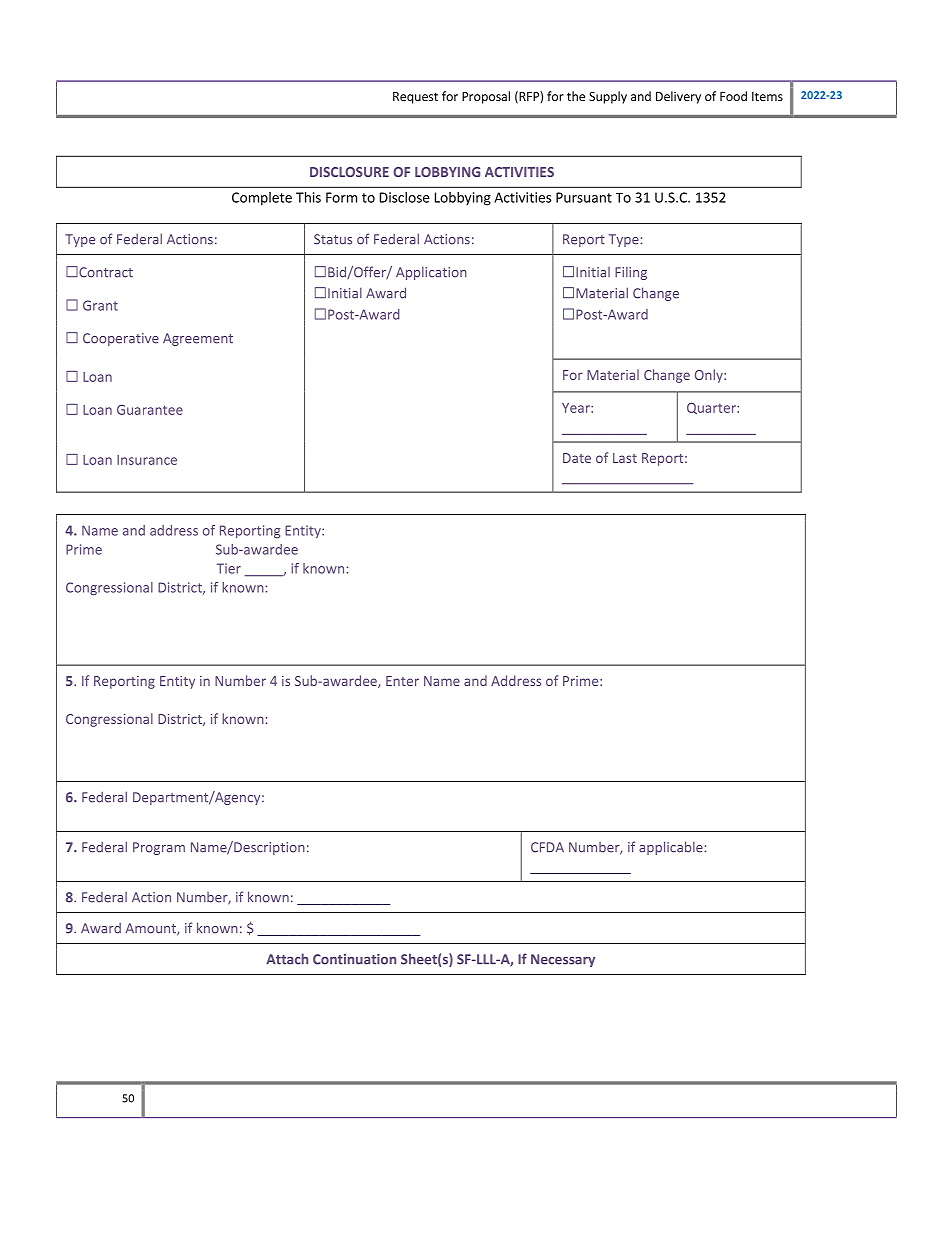  What do you see at coordinates (563, 960) in the page?
I see `Necessary` at bounding box center [563, 960].
